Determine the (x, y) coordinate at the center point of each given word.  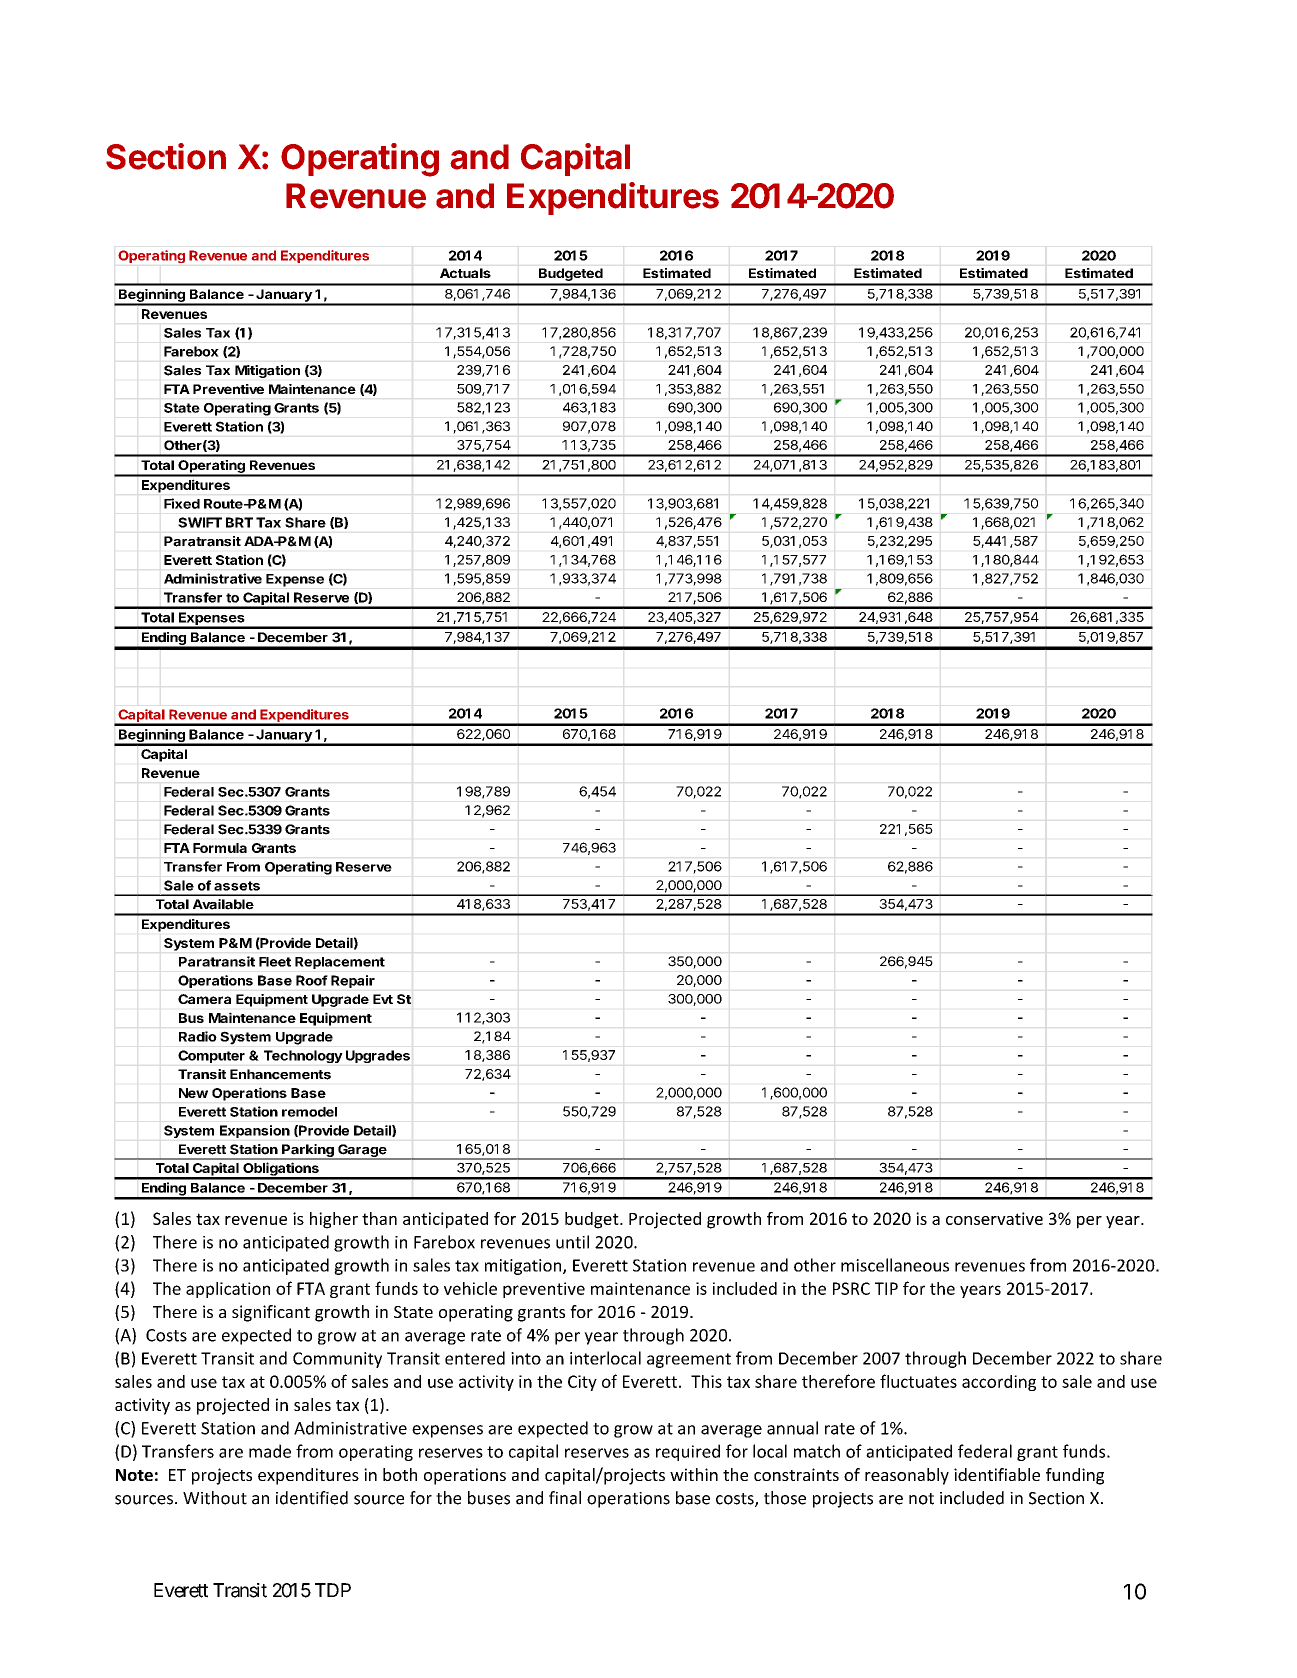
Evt (383, 999)
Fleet (275, 962)
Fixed (182, 503)
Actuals (465, 273)
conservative (994, 1218)
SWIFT (200, 522)
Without (215, 1498)
